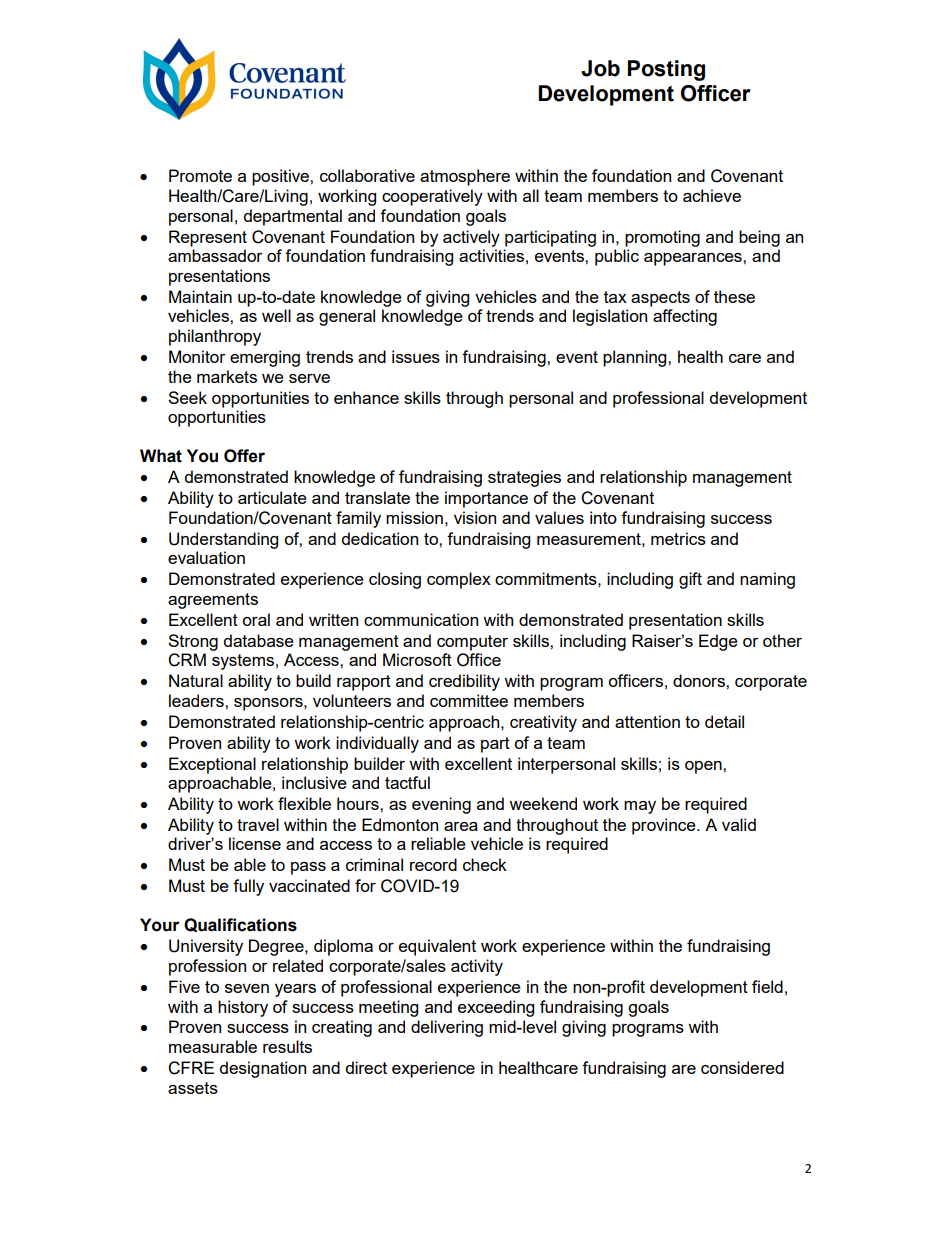 The width and height of the page is (952, 1233). What do you see at coordinates (263, 1069) in the page?
I see `designation` at bounding box center [263, 1069].
